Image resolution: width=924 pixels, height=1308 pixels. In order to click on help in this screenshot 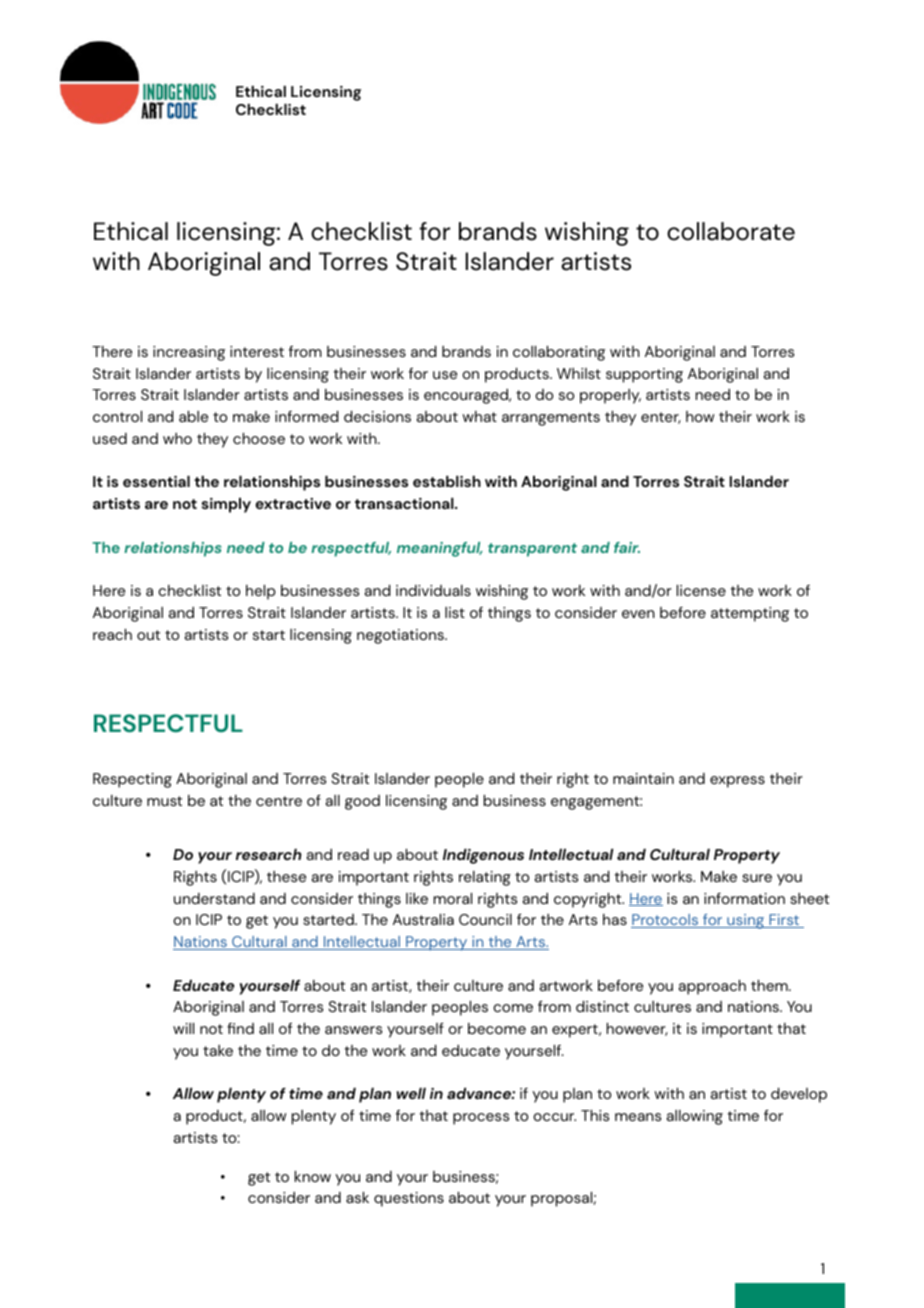, I will do `click(261, 592)`.
